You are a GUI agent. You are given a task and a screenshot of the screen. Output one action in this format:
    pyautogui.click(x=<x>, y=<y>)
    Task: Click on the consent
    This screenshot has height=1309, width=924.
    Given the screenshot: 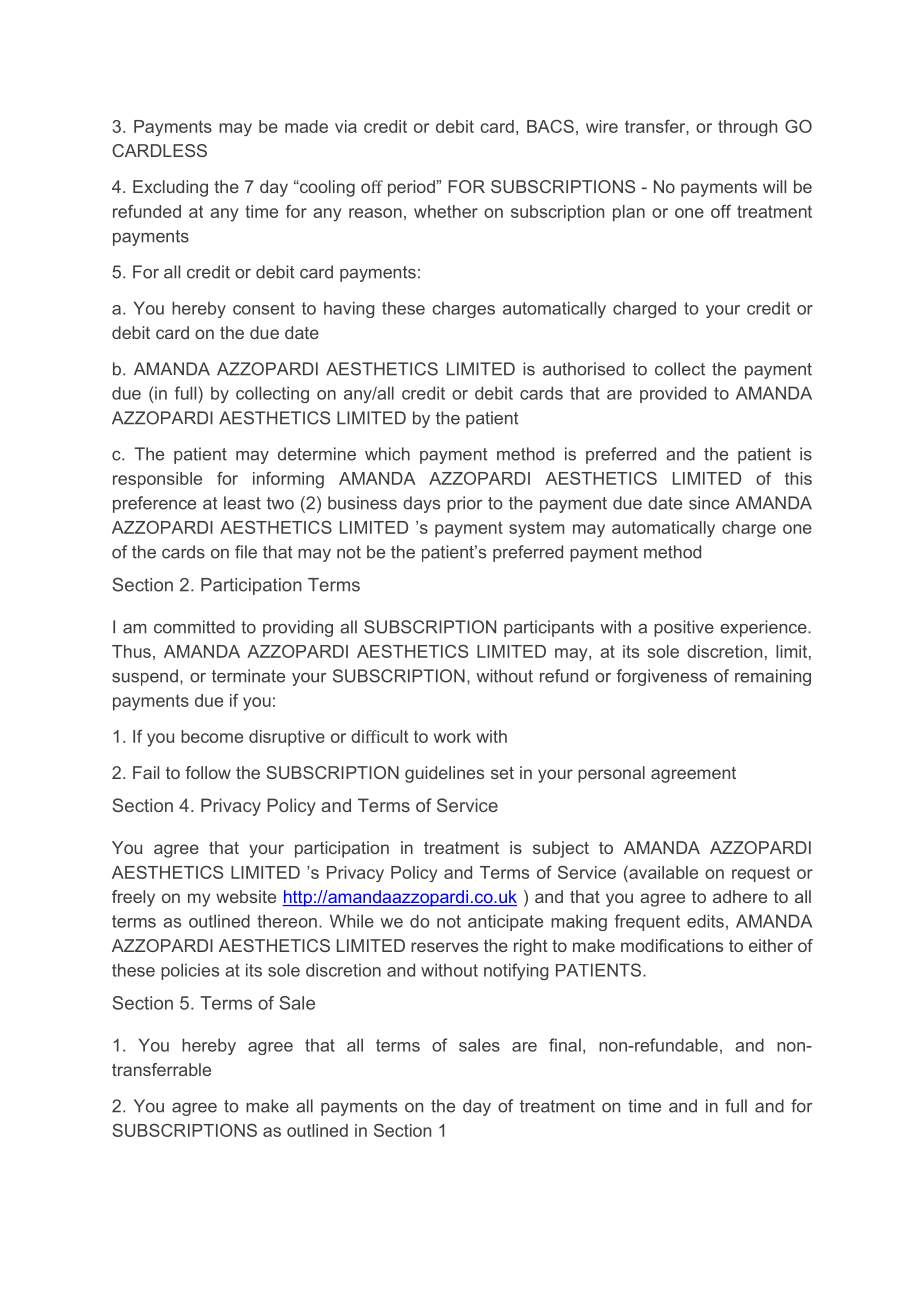 What is the action you would take?
    pyautogui.click(x=264, y=308)
